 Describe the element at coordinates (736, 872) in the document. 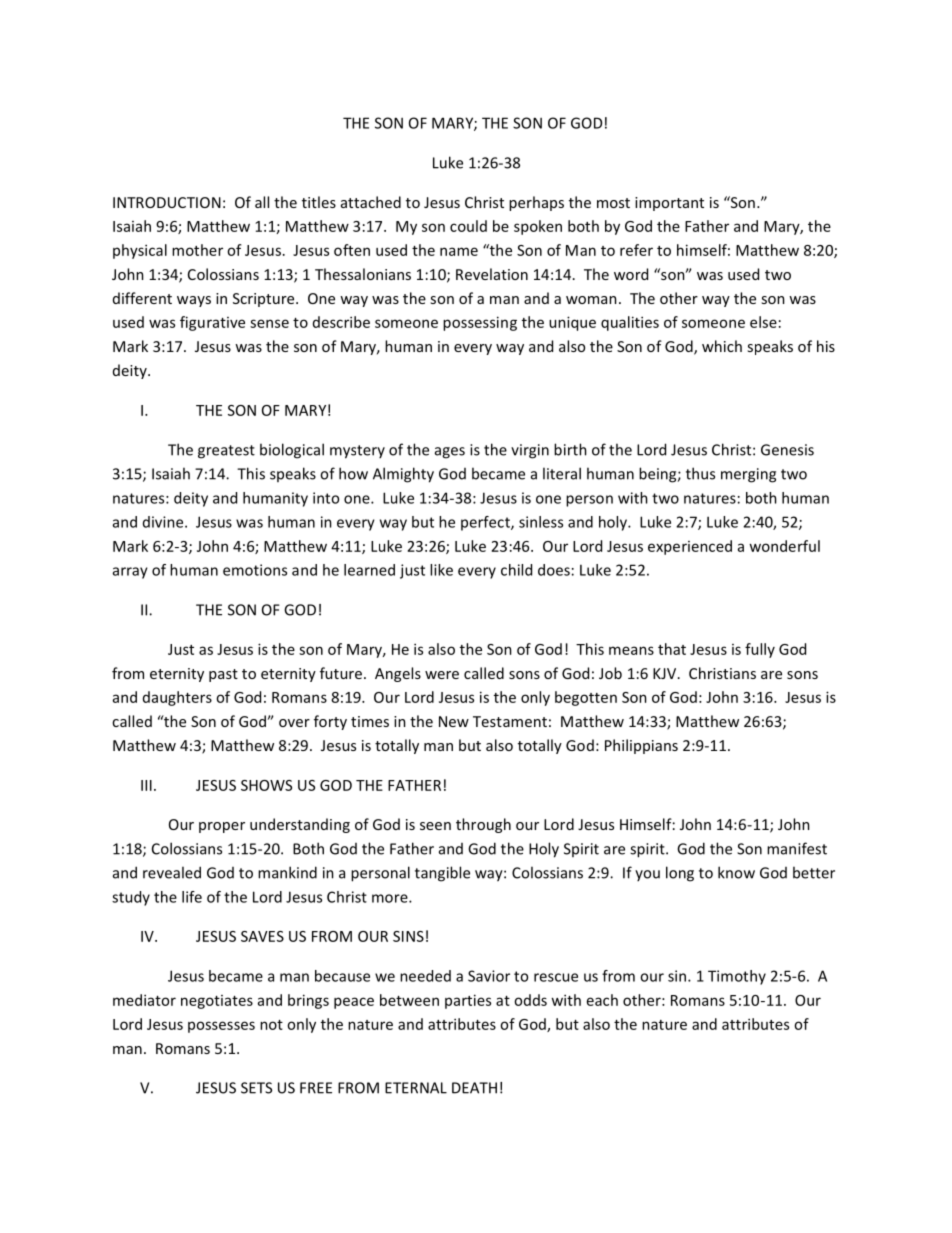

I see `know` at that location.
